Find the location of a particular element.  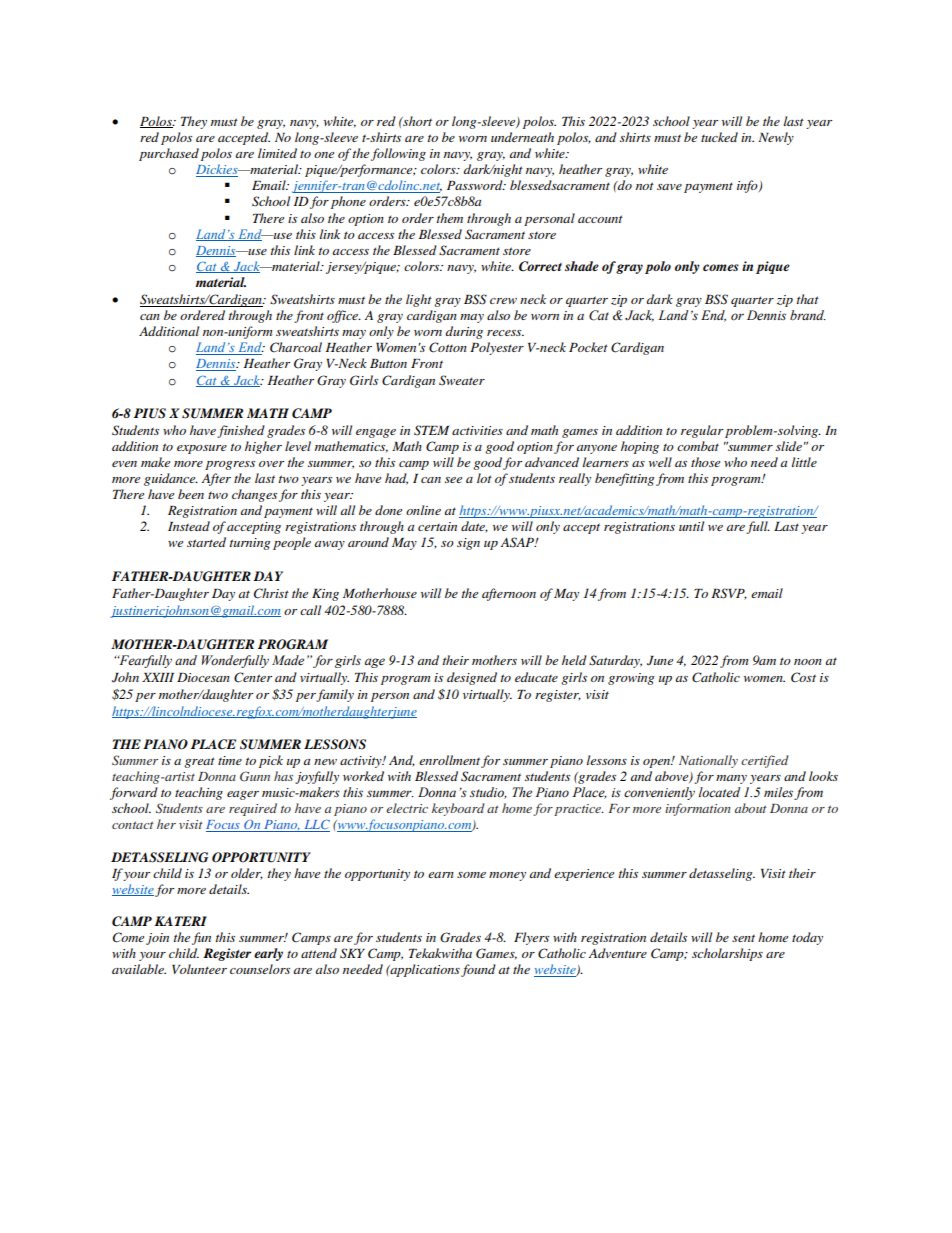

started is located at coordinates (206, 542).
